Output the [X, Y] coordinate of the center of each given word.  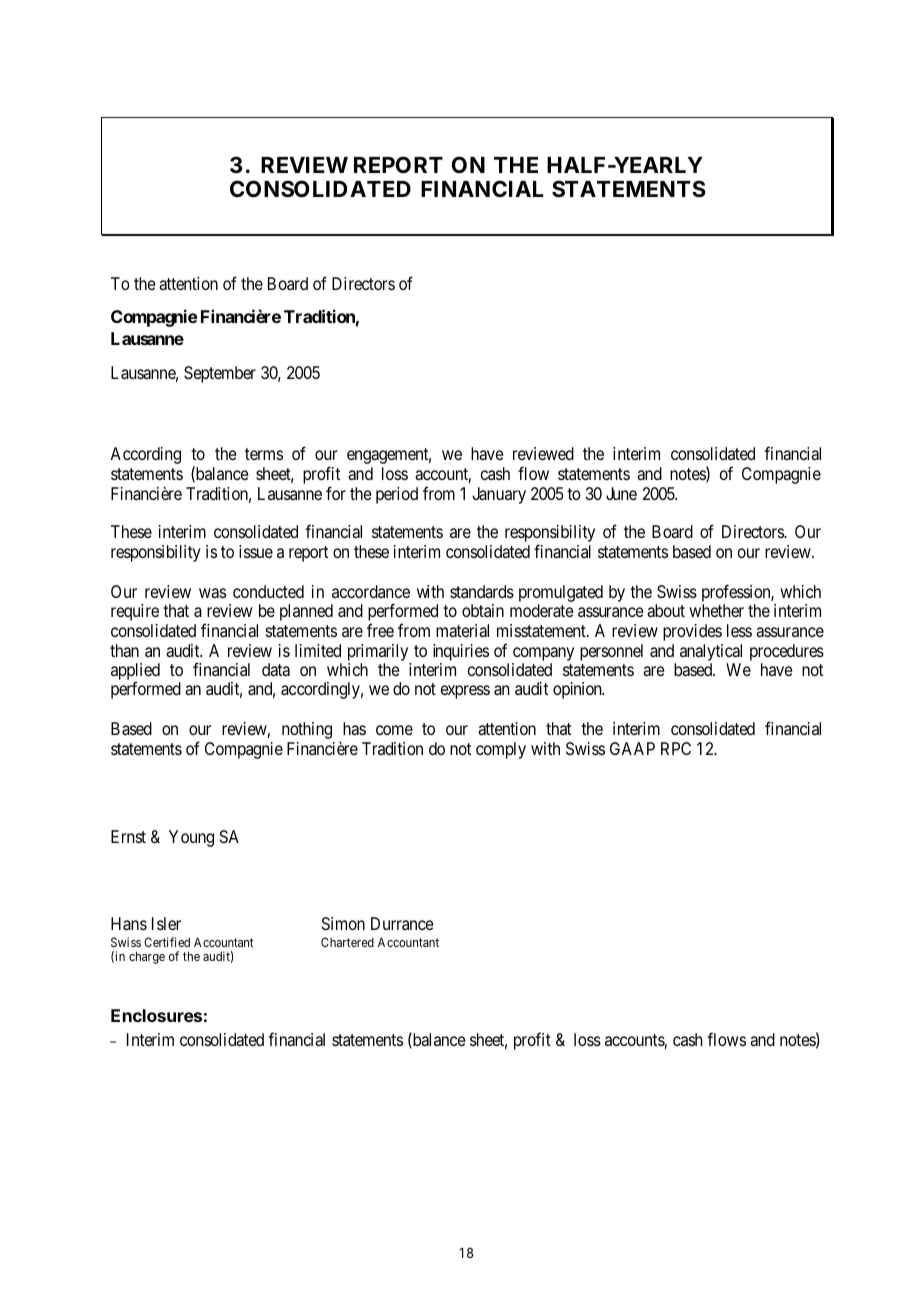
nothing [307, 730]
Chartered [347, 942]
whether [716, 610]
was [212, 593]
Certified [167, 942]
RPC [676, 748]
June [621, 493]
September [220, 374]
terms [264, 454]
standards [482, 591]
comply [501, 750]
